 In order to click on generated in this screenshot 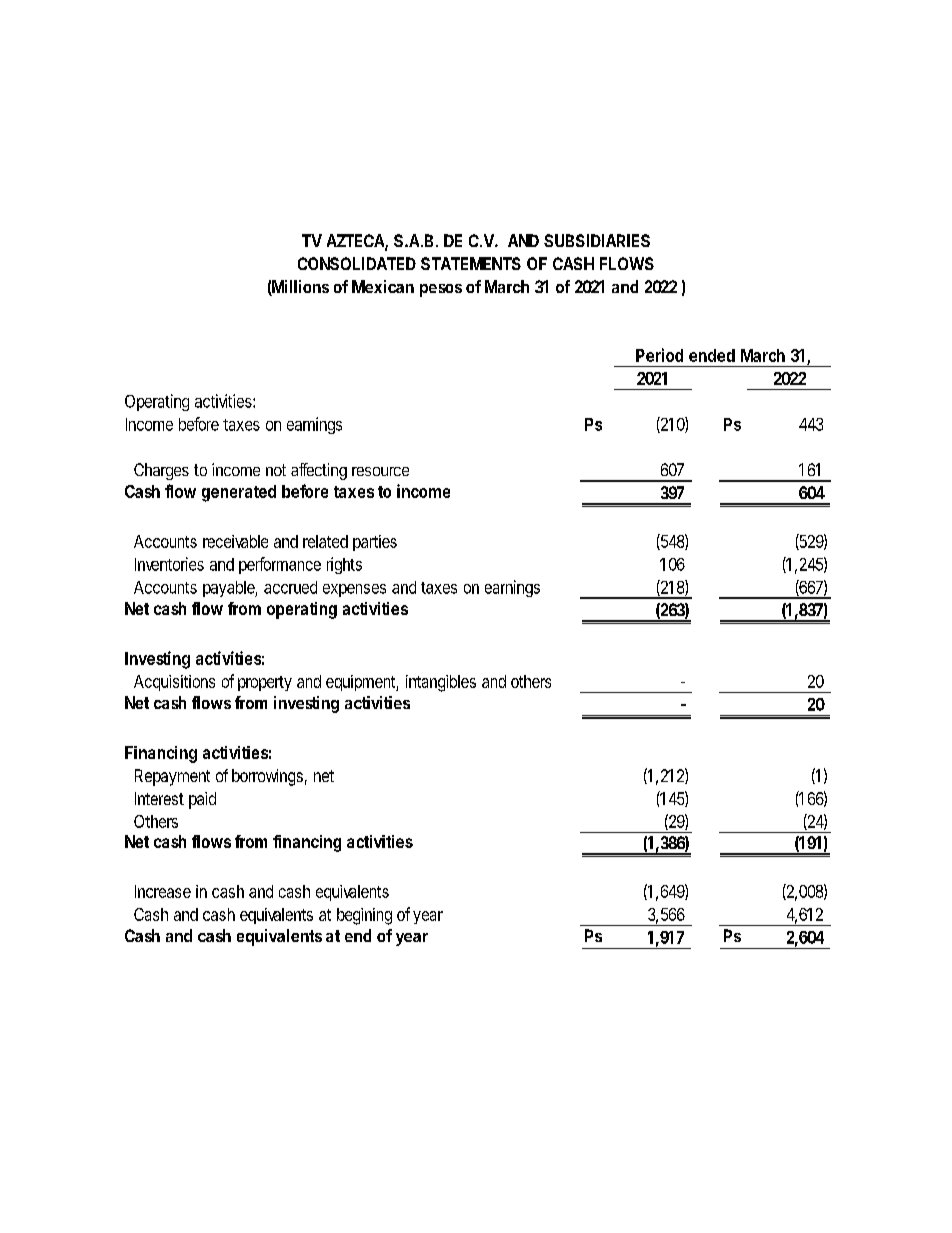, I will do `click(239, 493)`.
